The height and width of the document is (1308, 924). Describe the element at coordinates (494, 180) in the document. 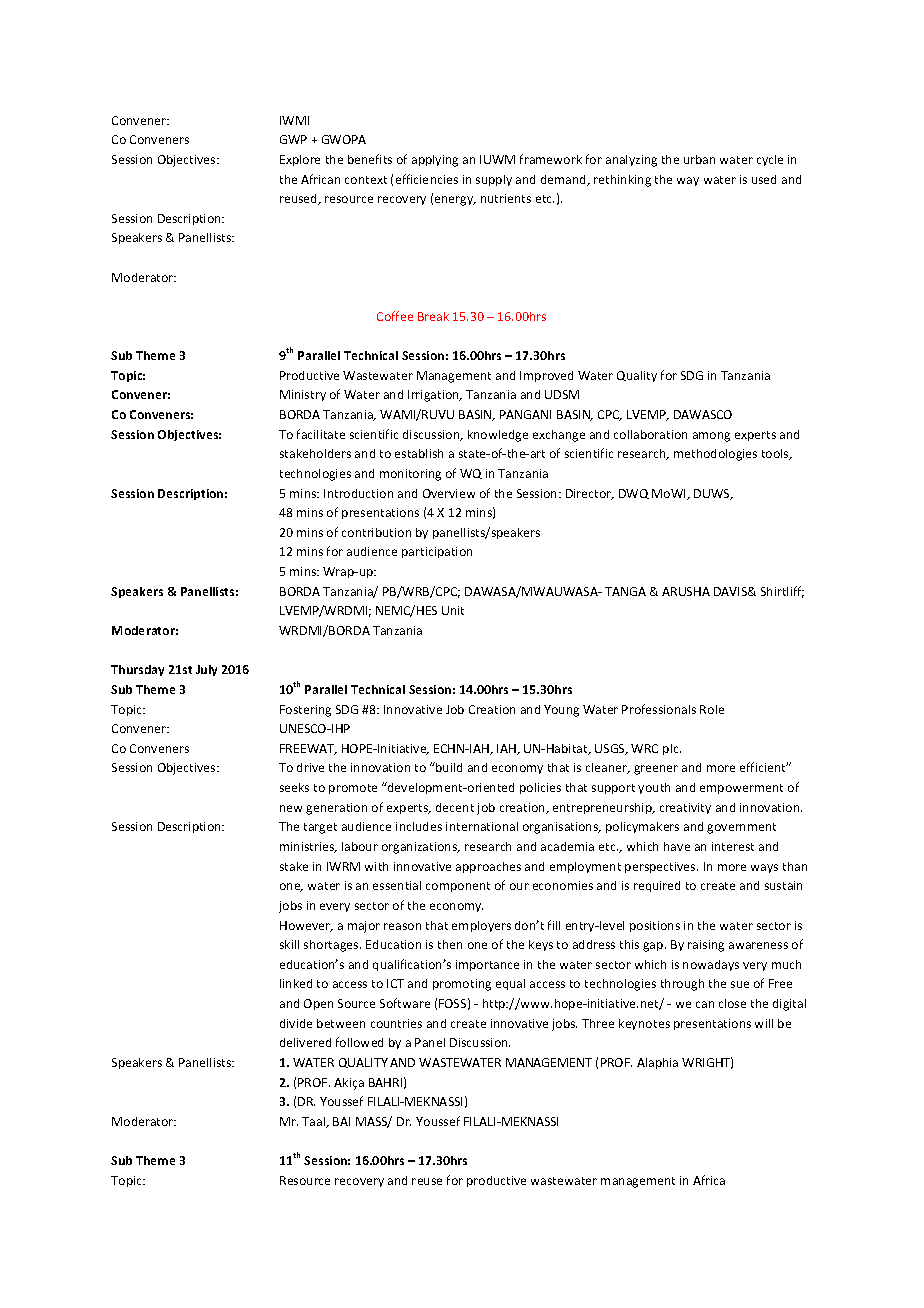

I see `supply` at that location.
